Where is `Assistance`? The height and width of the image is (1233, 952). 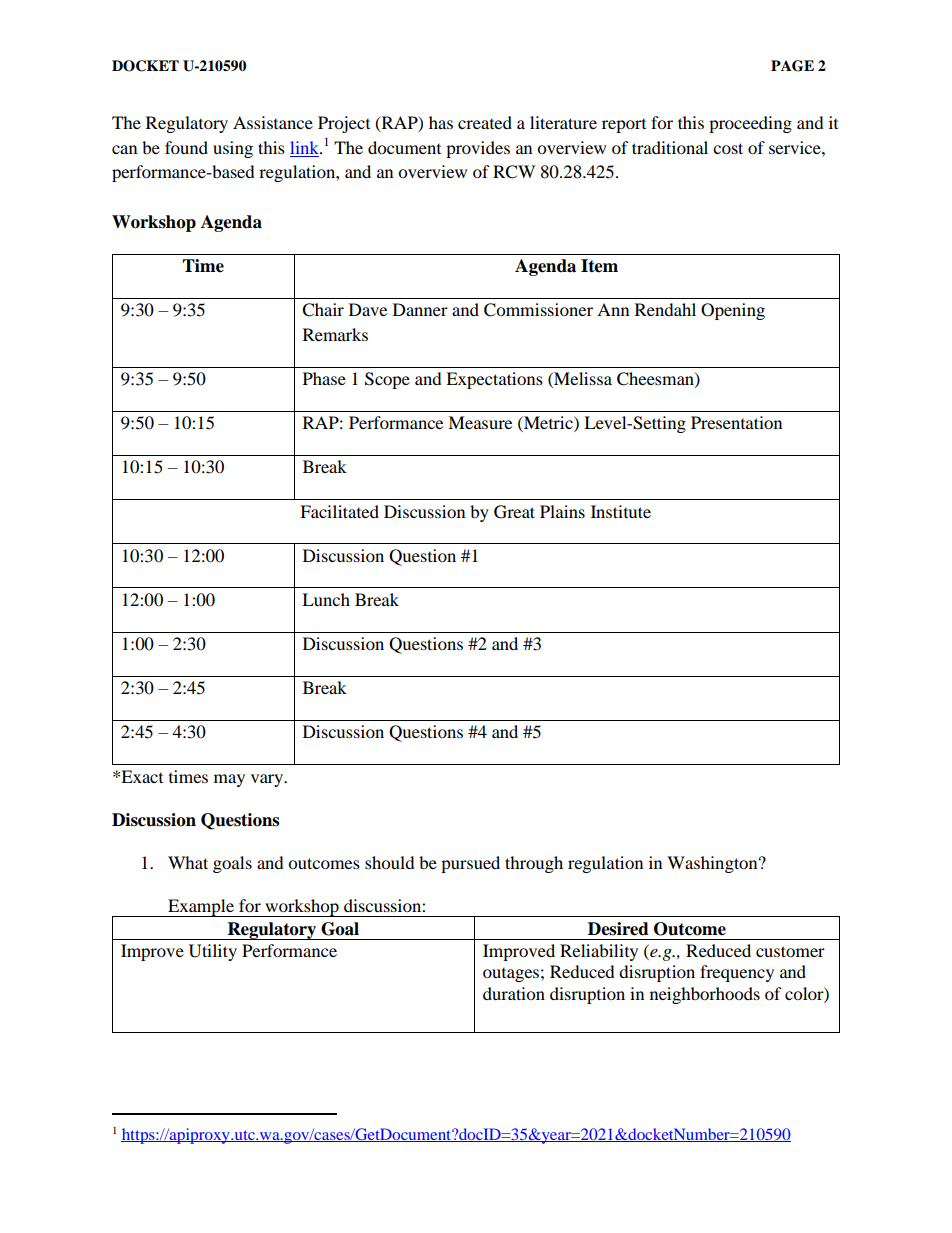
Assistance is located at coordinates (273, 122).
